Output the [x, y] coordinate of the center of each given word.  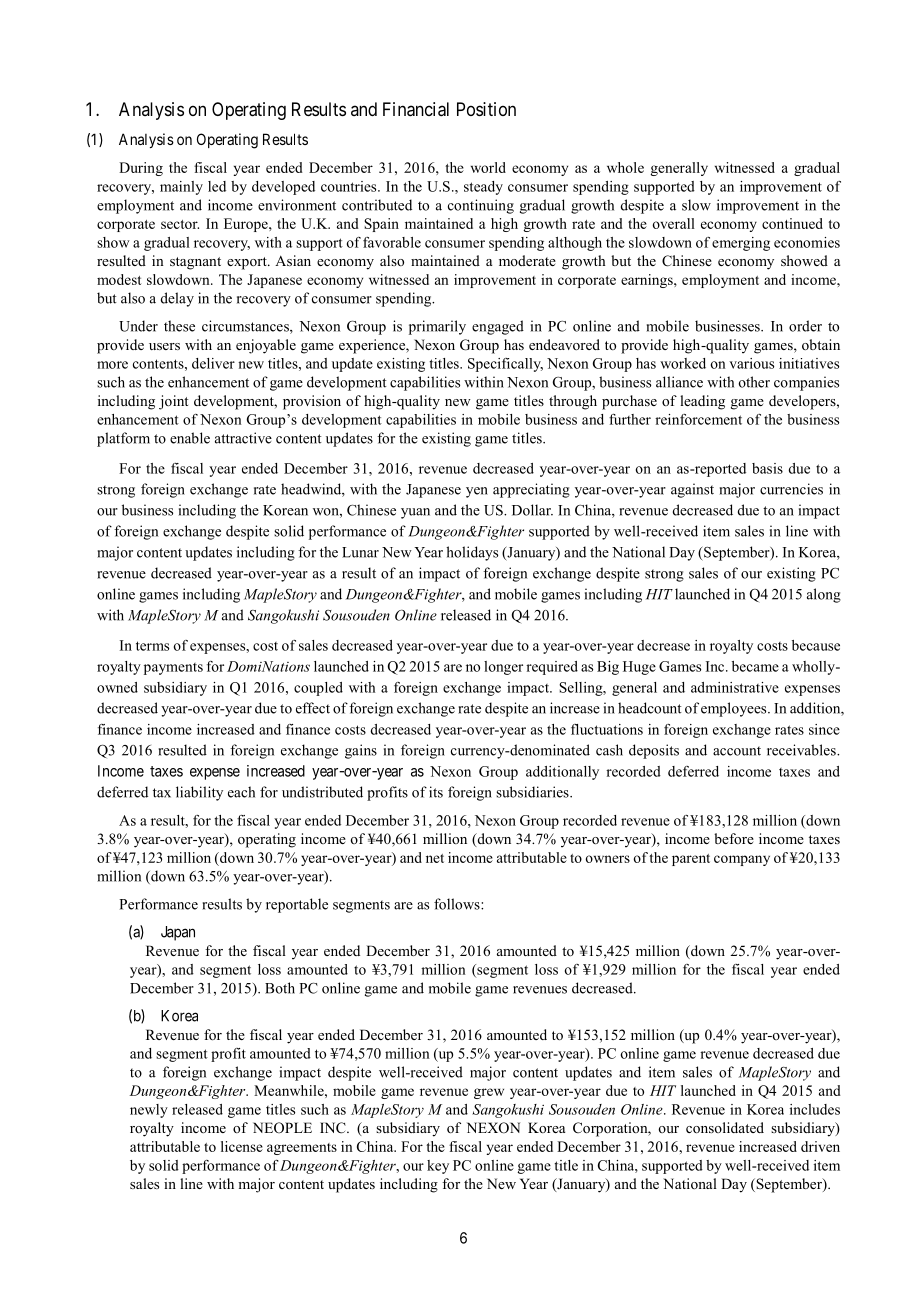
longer [503, 668]
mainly [181, 188]
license [242, 1146]
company [742, 860]
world [488, 167]
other [754, 382]
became [755, 666]
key [438, 1167]
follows [458, 904]
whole [625, 167]
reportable [297, 905]
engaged [498, 327]
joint [173, 402]
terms [152, 646]
